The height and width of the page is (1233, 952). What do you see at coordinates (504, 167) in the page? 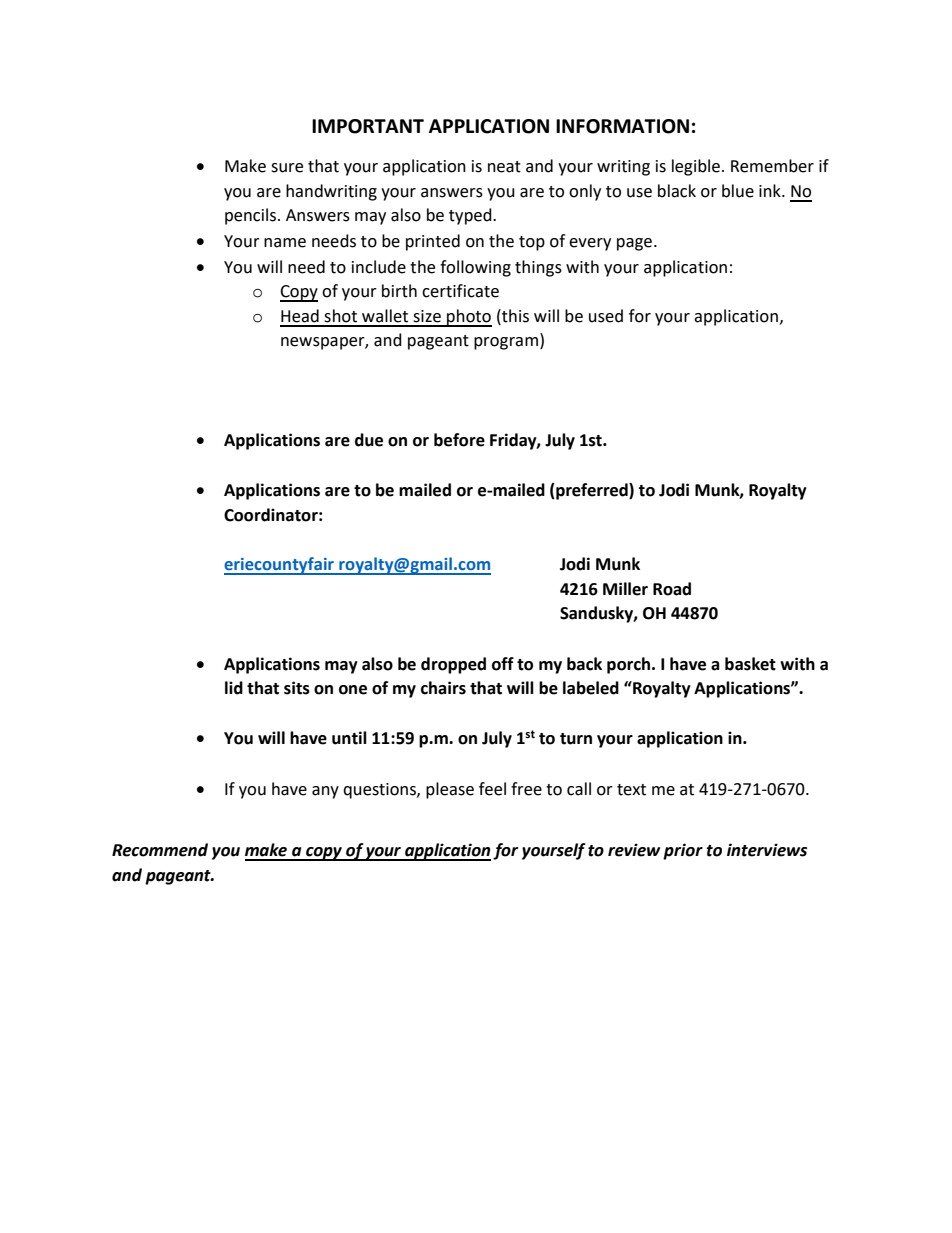
I see `neat` at bounding box center [504, 167].
